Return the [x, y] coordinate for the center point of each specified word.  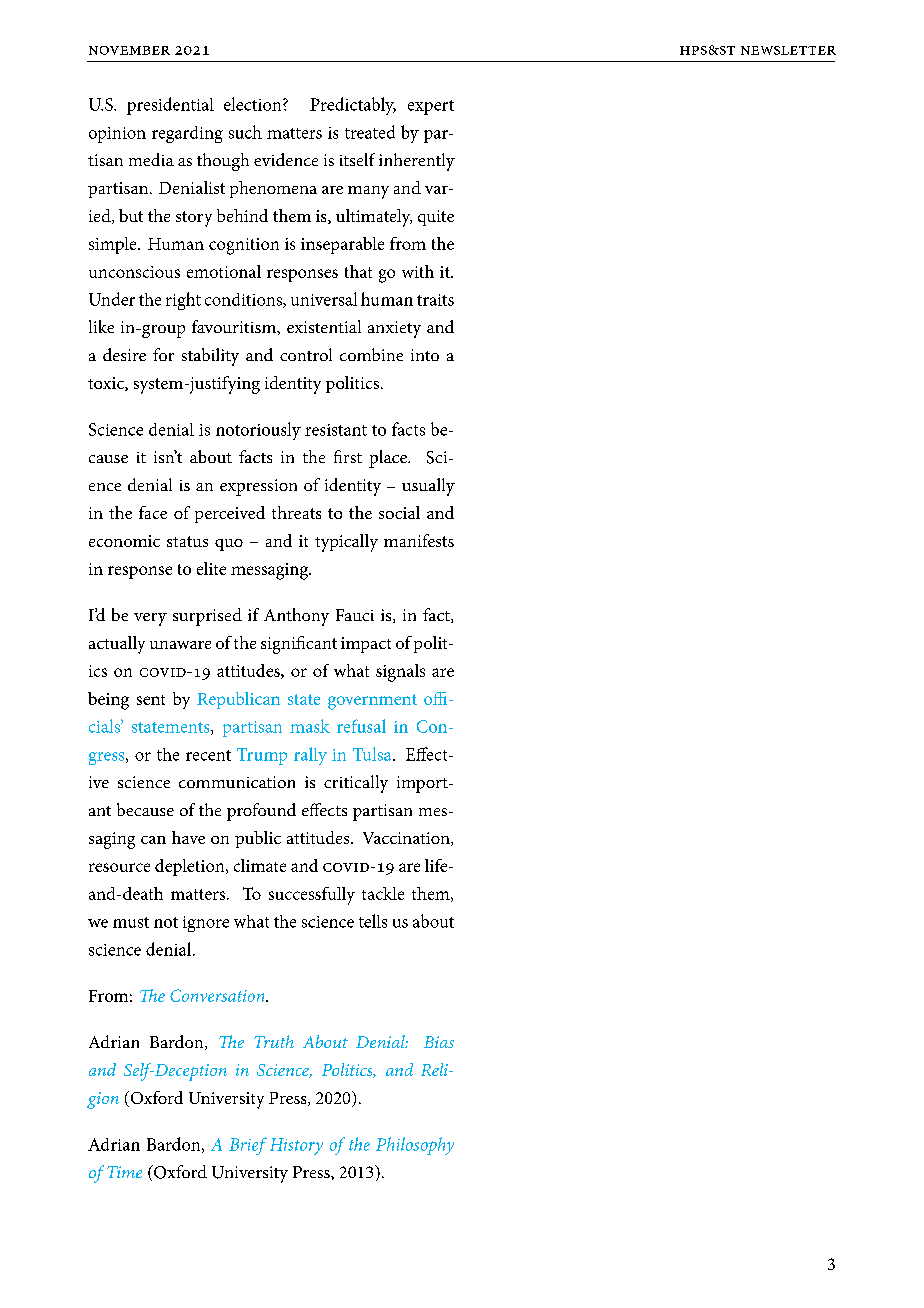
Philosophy [415, 1146]
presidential [170, 106]
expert [431, 107]
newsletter [788, 50]
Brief [248, 1146]
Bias [439, 1042]
